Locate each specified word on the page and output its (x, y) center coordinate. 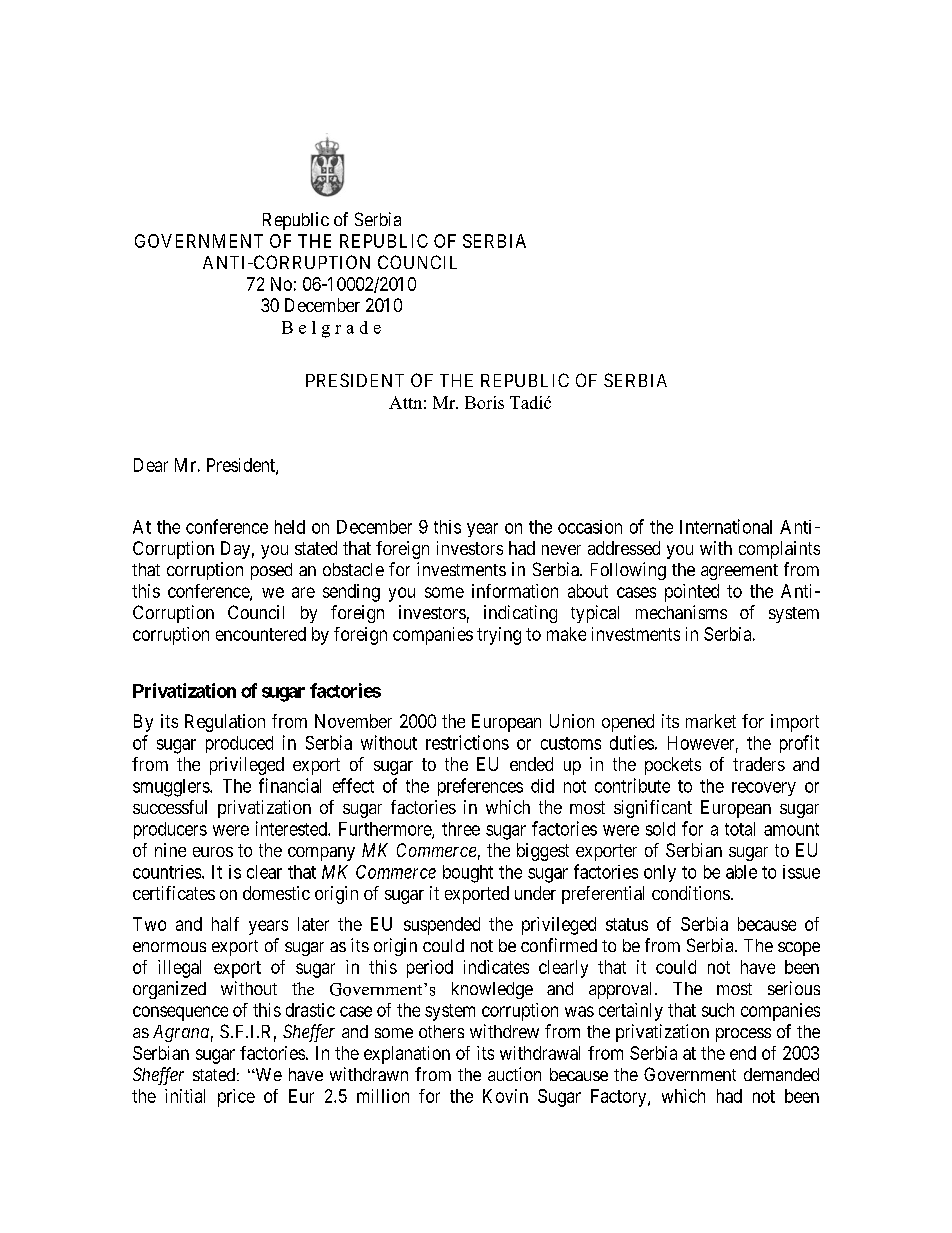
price (236, 1098)
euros (213, 852)
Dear (151, 465)
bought (468, 874)
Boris (484, 402)
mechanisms (681, 612)
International (726, 526)
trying (499, 636)
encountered (261, 634)
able (741, 872)
